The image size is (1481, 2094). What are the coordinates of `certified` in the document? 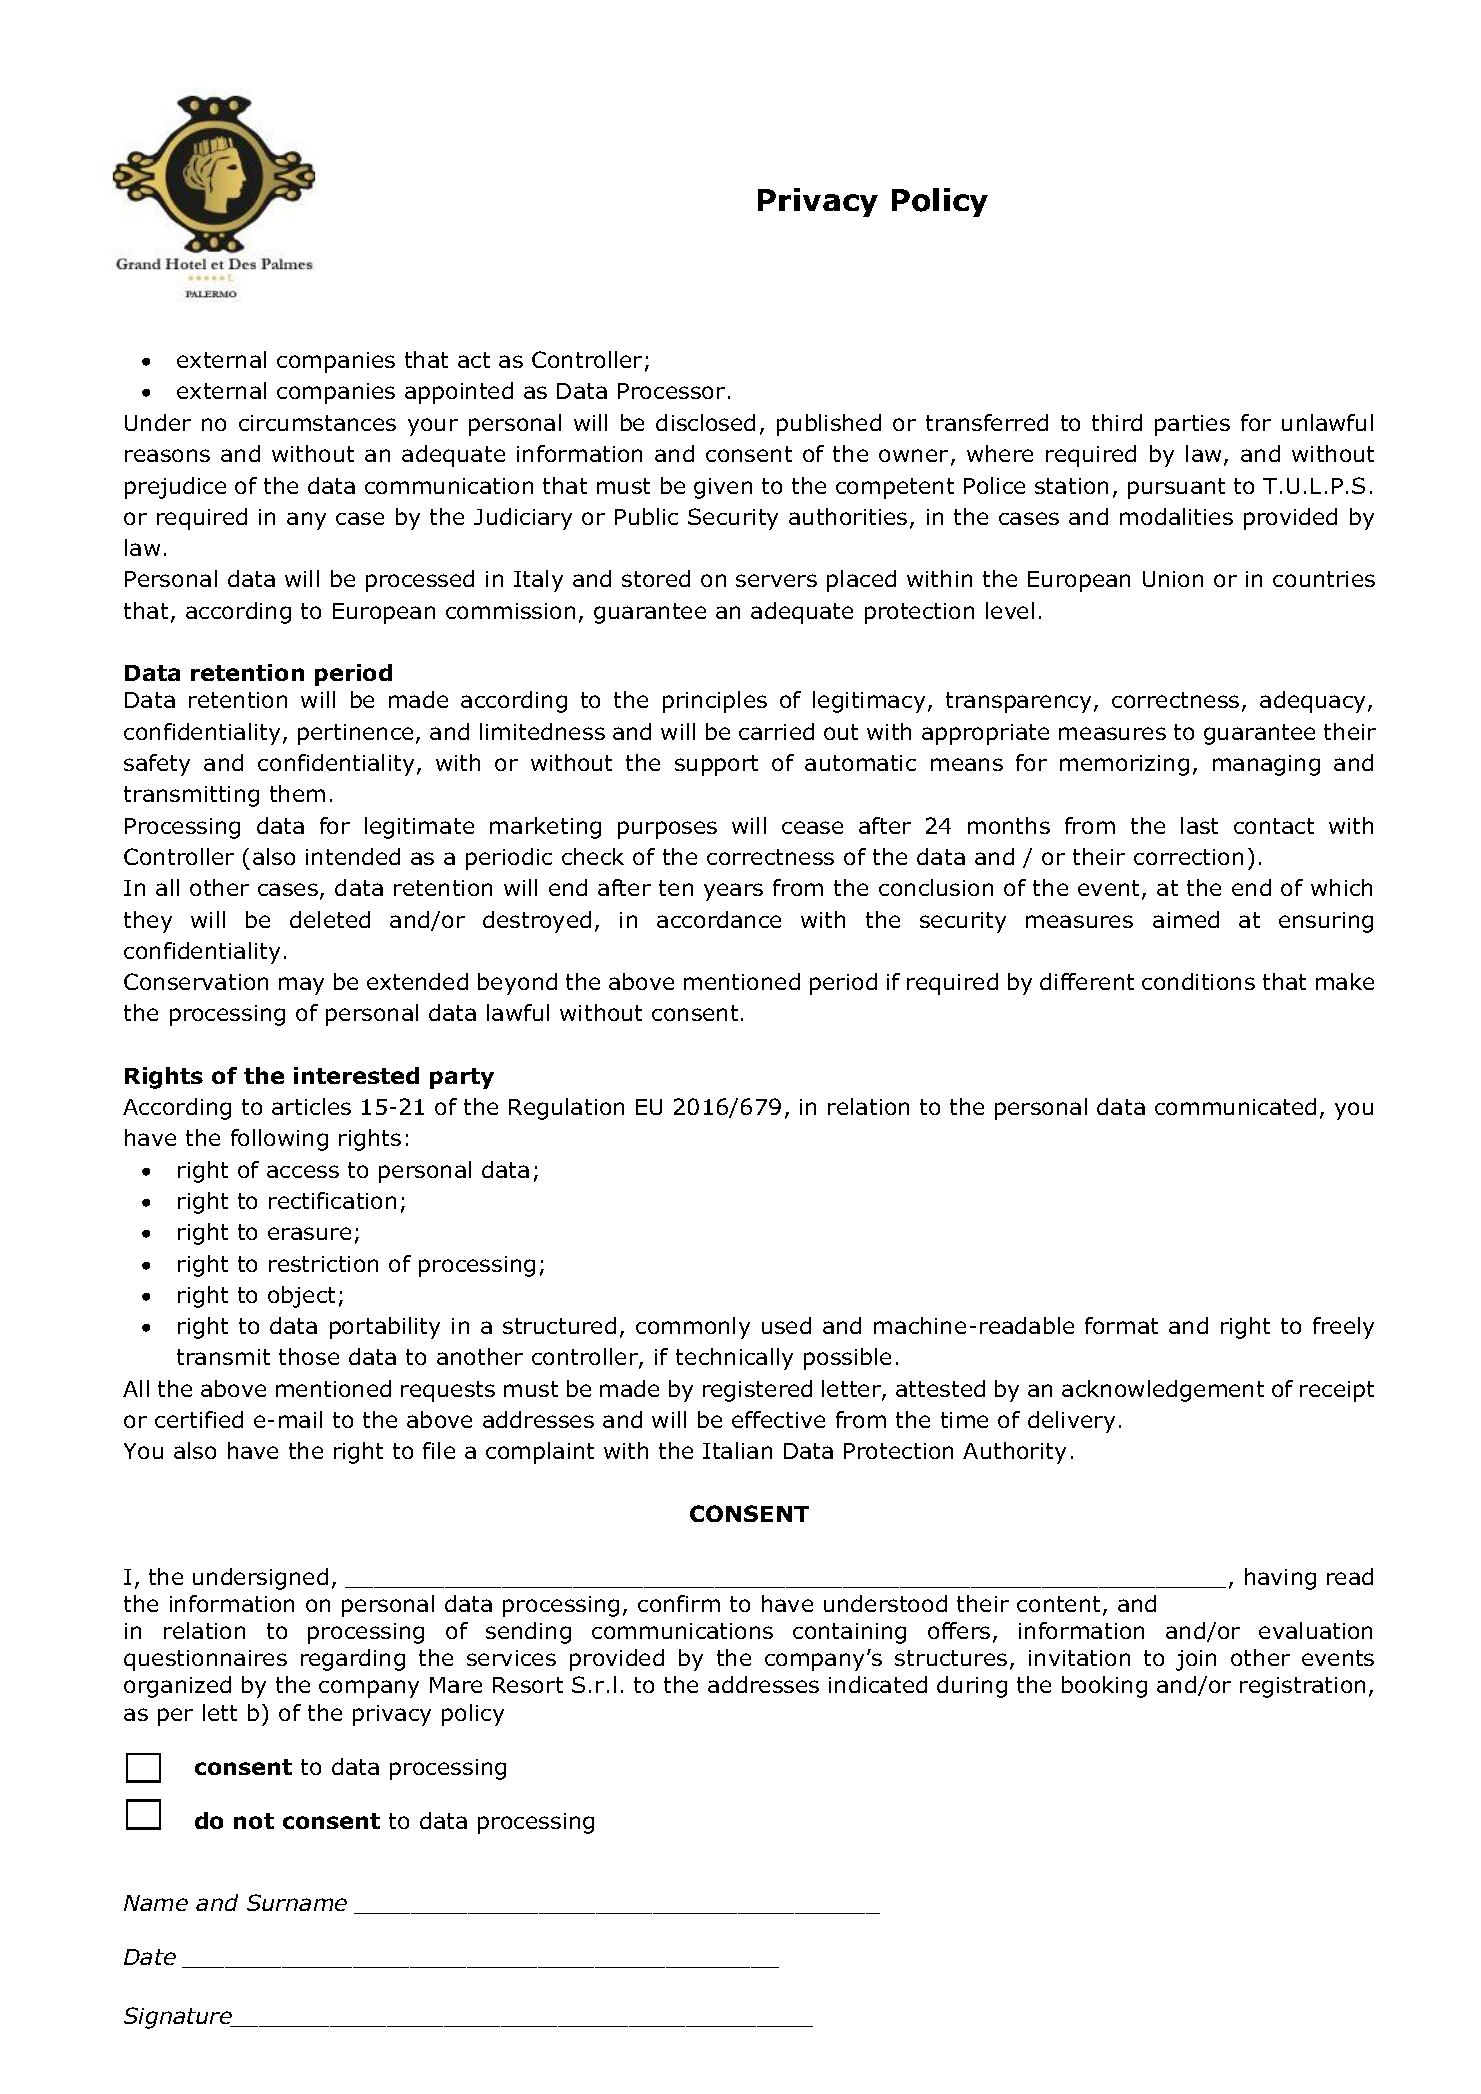 It's located at (199, 1419).
